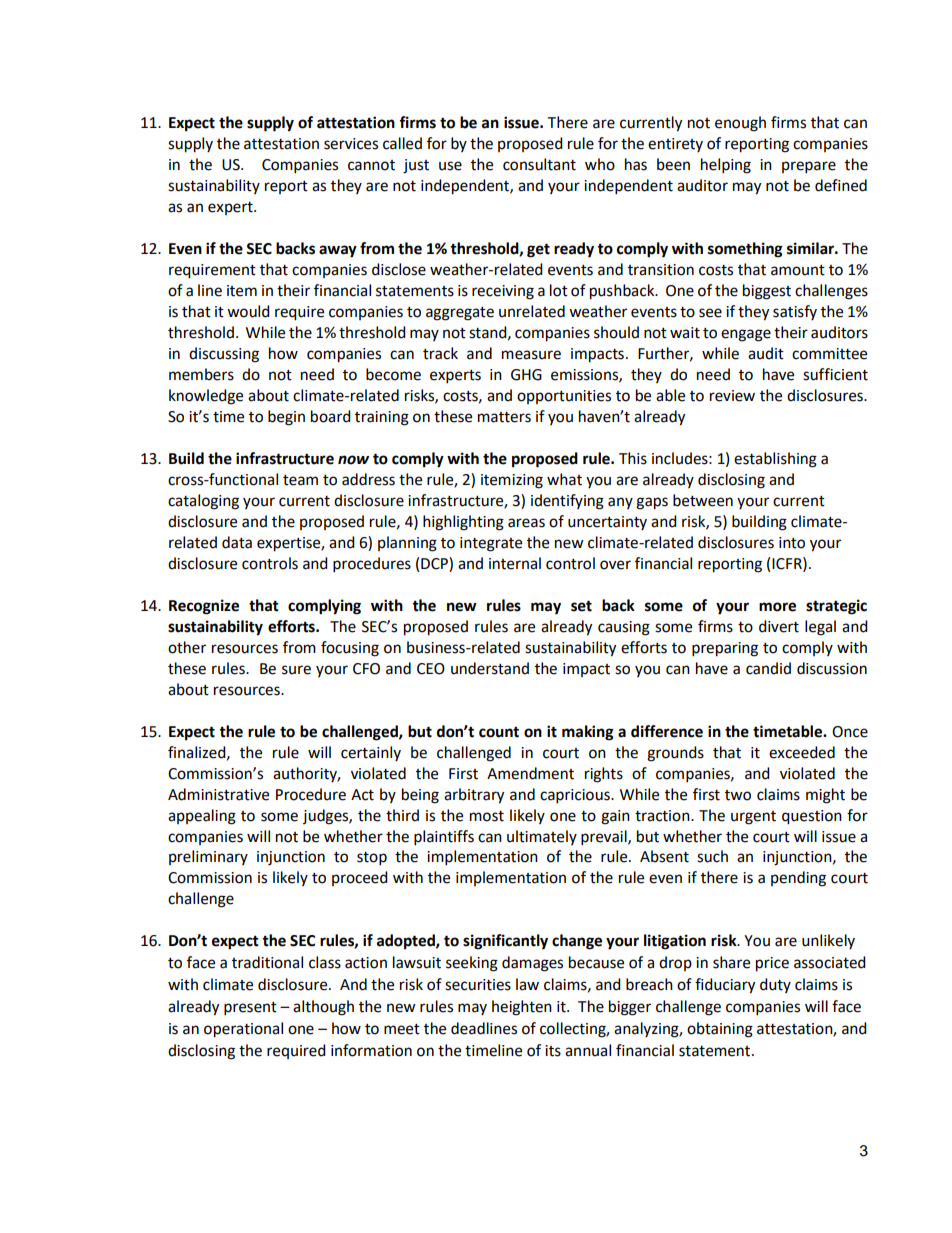  Describe the element at coordinates (204, 607) in the document. I see `Recognize` at that location.
